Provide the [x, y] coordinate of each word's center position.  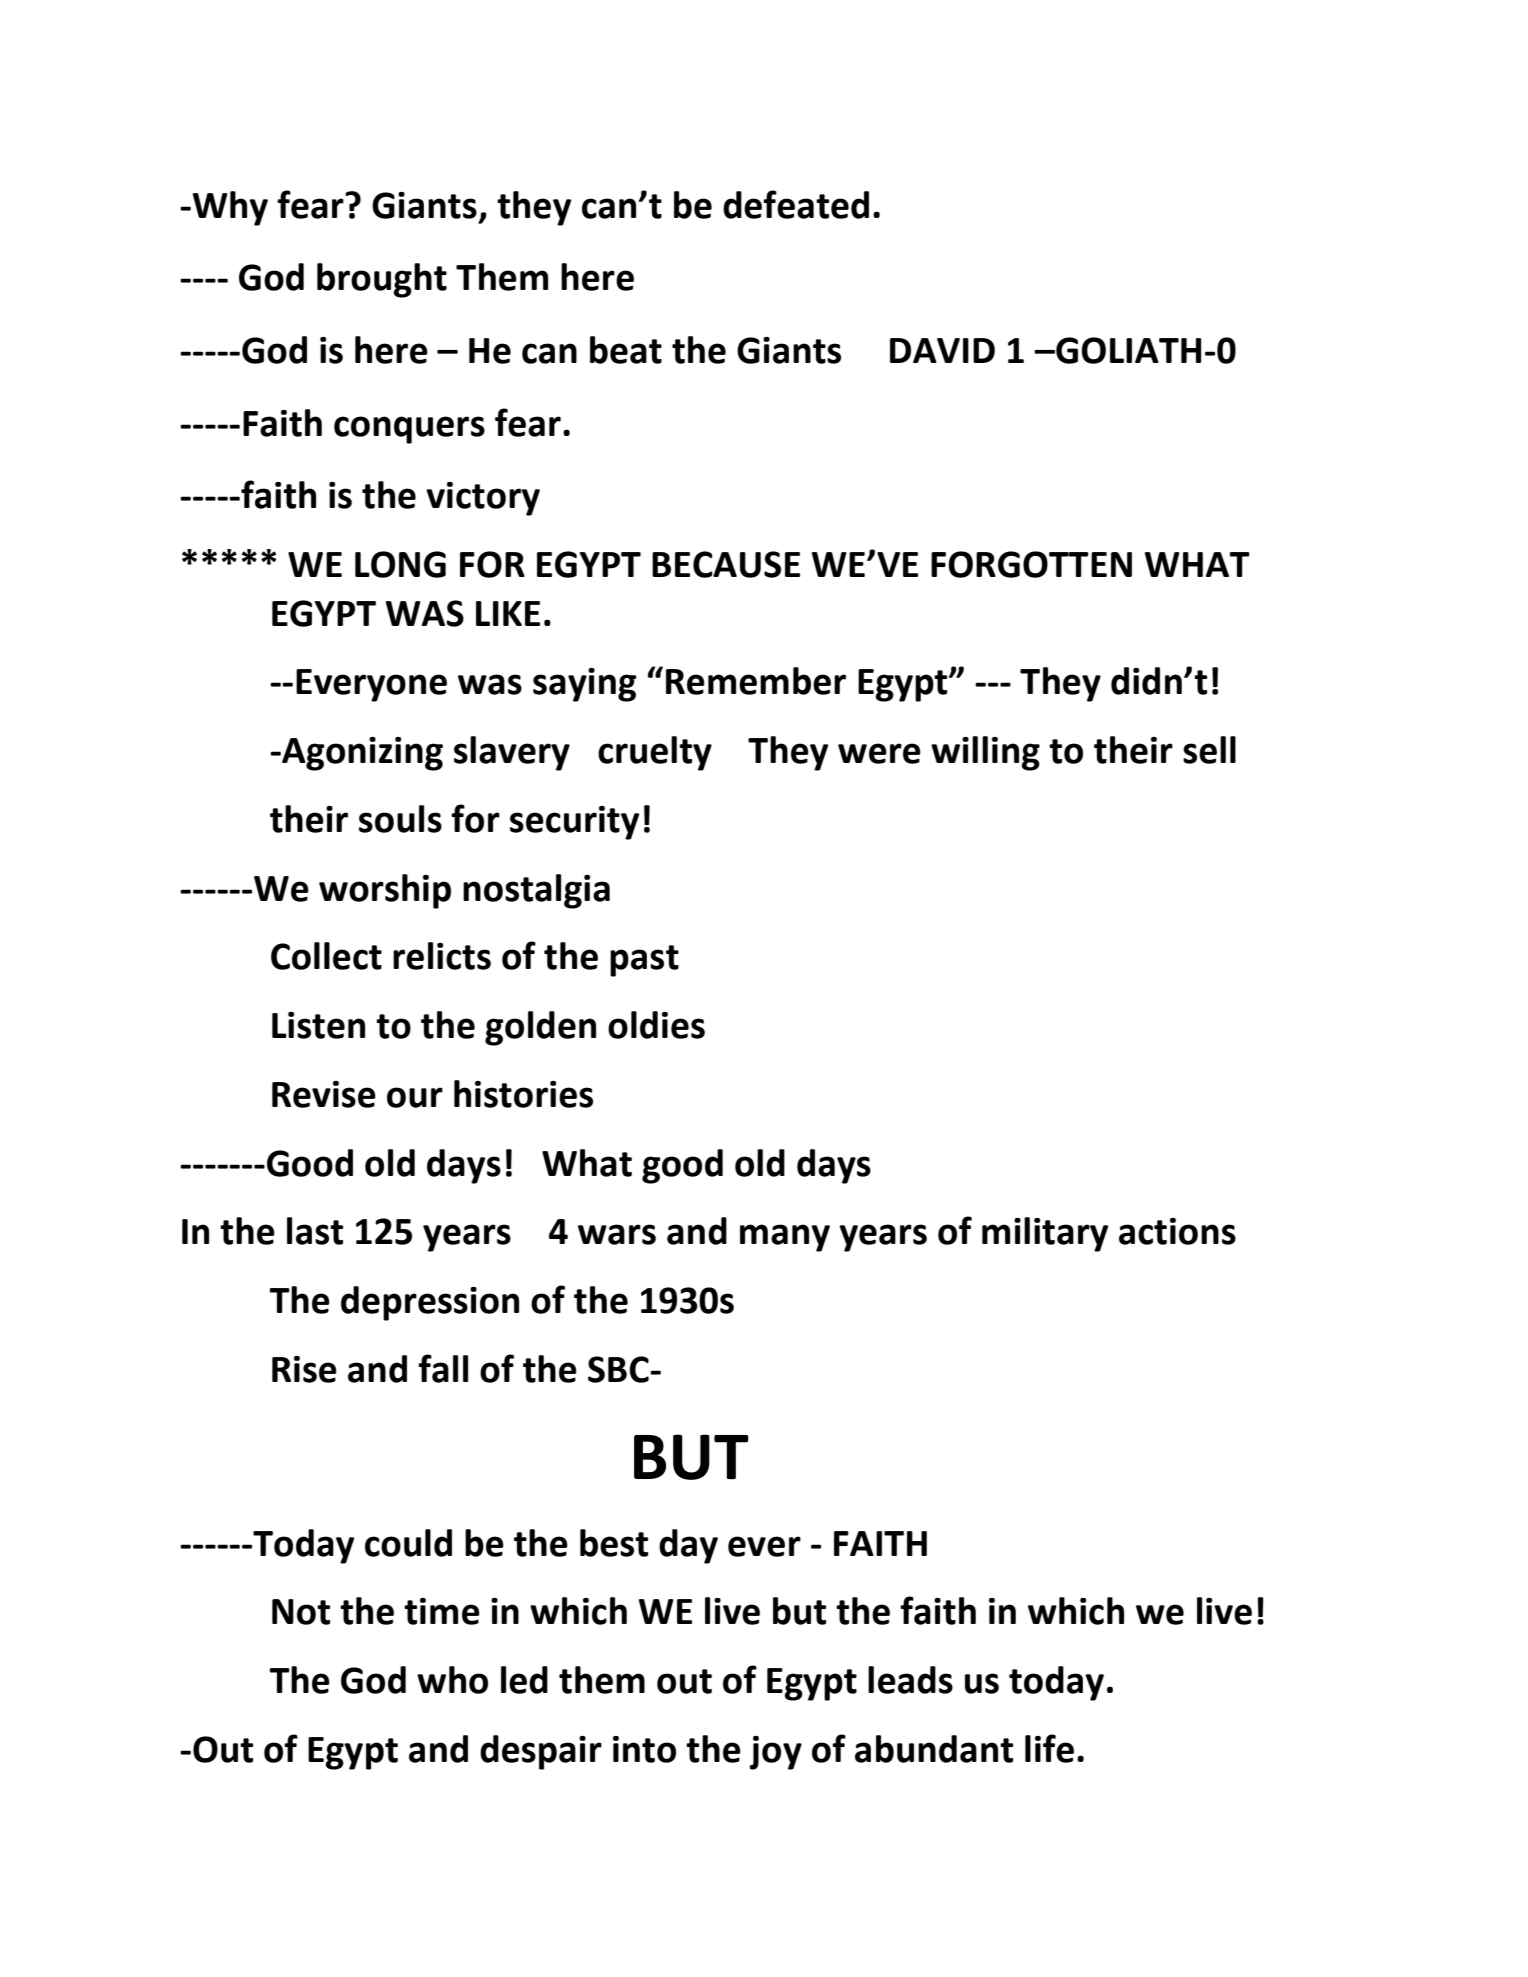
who [452, 1680]
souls [400, 819]
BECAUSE [726, 564]
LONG [400, 564]
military [1045, 1234]
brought [382, 280]
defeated [796, 204]
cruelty [655, 753]
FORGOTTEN [1031, 564]
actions [1177, 1231]
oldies [656, 1025]
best [614, 1543]
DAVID [942, 350]
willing [985, 753]
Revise [324, 1094]
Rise [304, 1369]
